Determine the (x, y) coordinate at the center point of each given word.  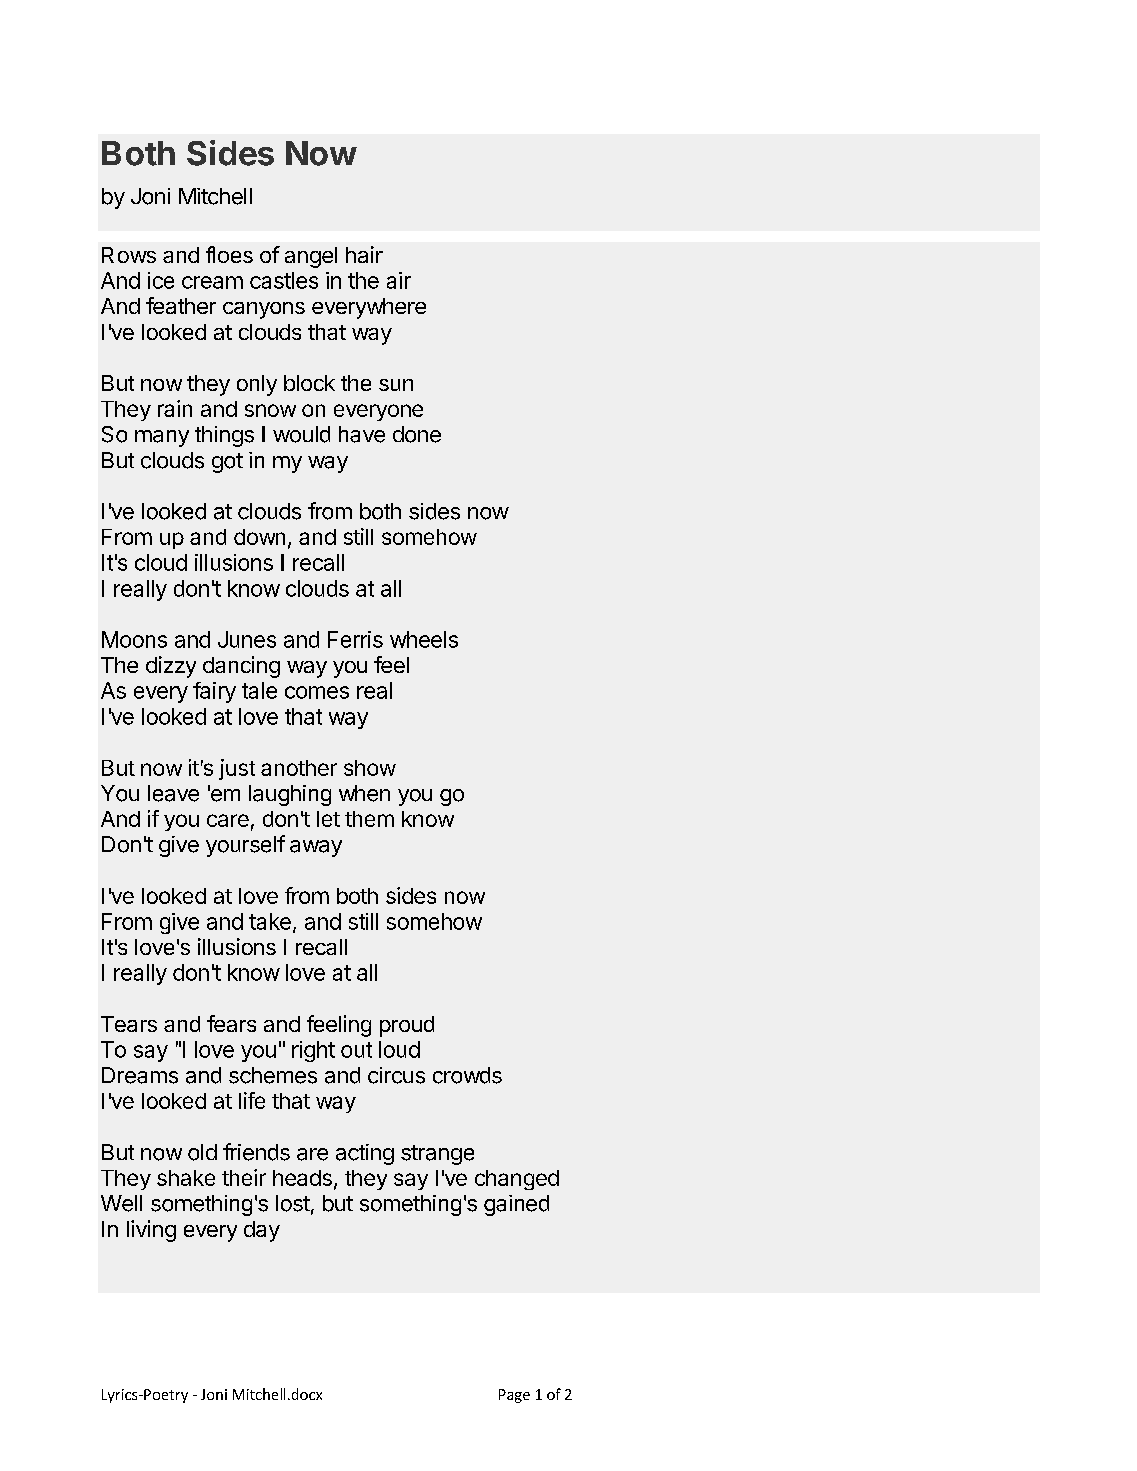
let (328, 819)
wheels (424, 639)
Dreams (140, 1075)
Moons (134, 639)
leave (173, 793)
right (313, 1051)
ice (161, 280)
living (151, 1231)
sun (396, 385)
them (369, 819)
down (259, 537)
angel (311, 257)
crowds (467, 1075)
